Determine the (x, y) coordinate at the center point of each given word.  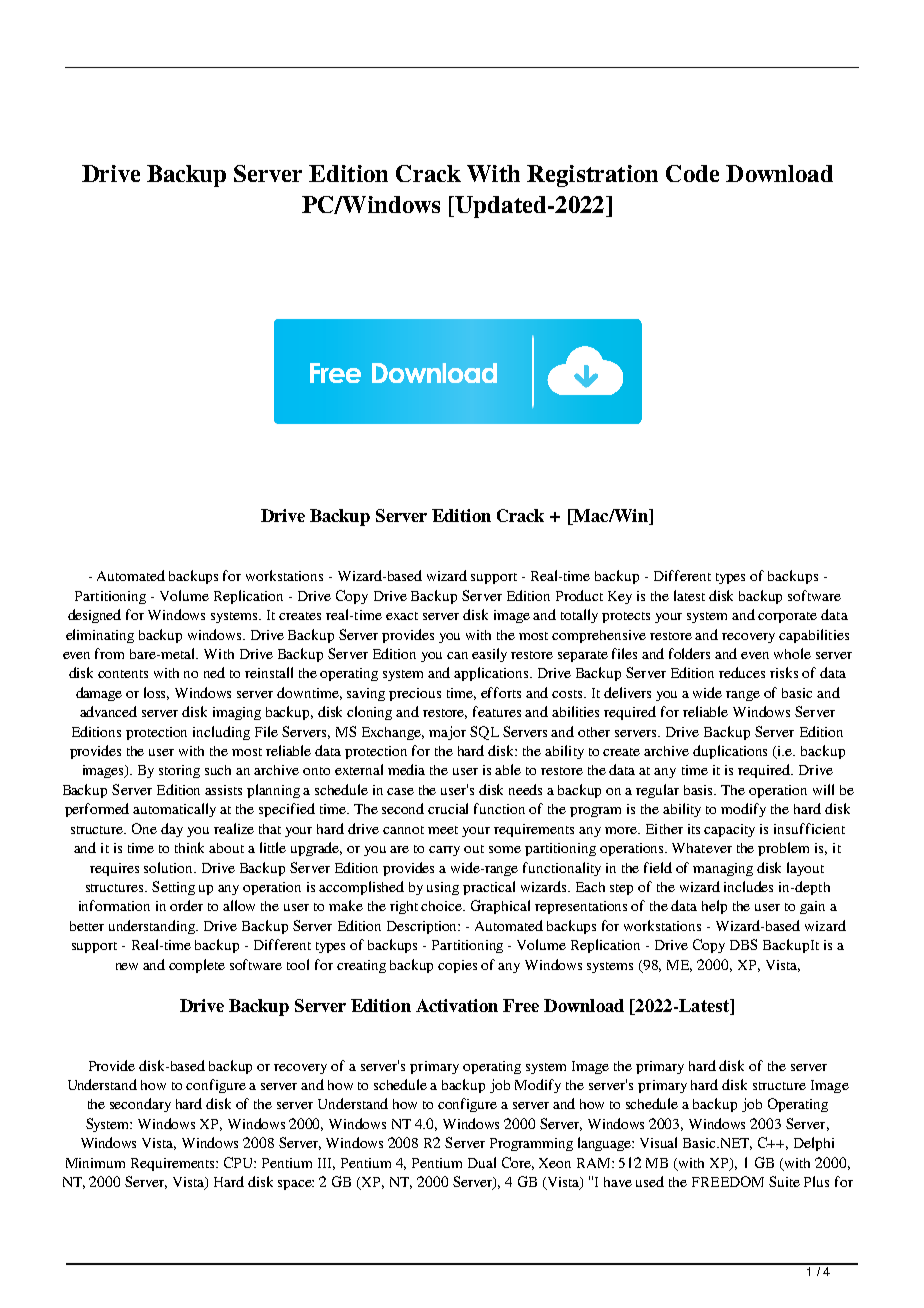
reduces (742, 672)
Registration (592, 176)
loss (156, 693)
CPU (240, 1162)
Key (620, 597)
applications (492, 674)
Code (692, 173)
